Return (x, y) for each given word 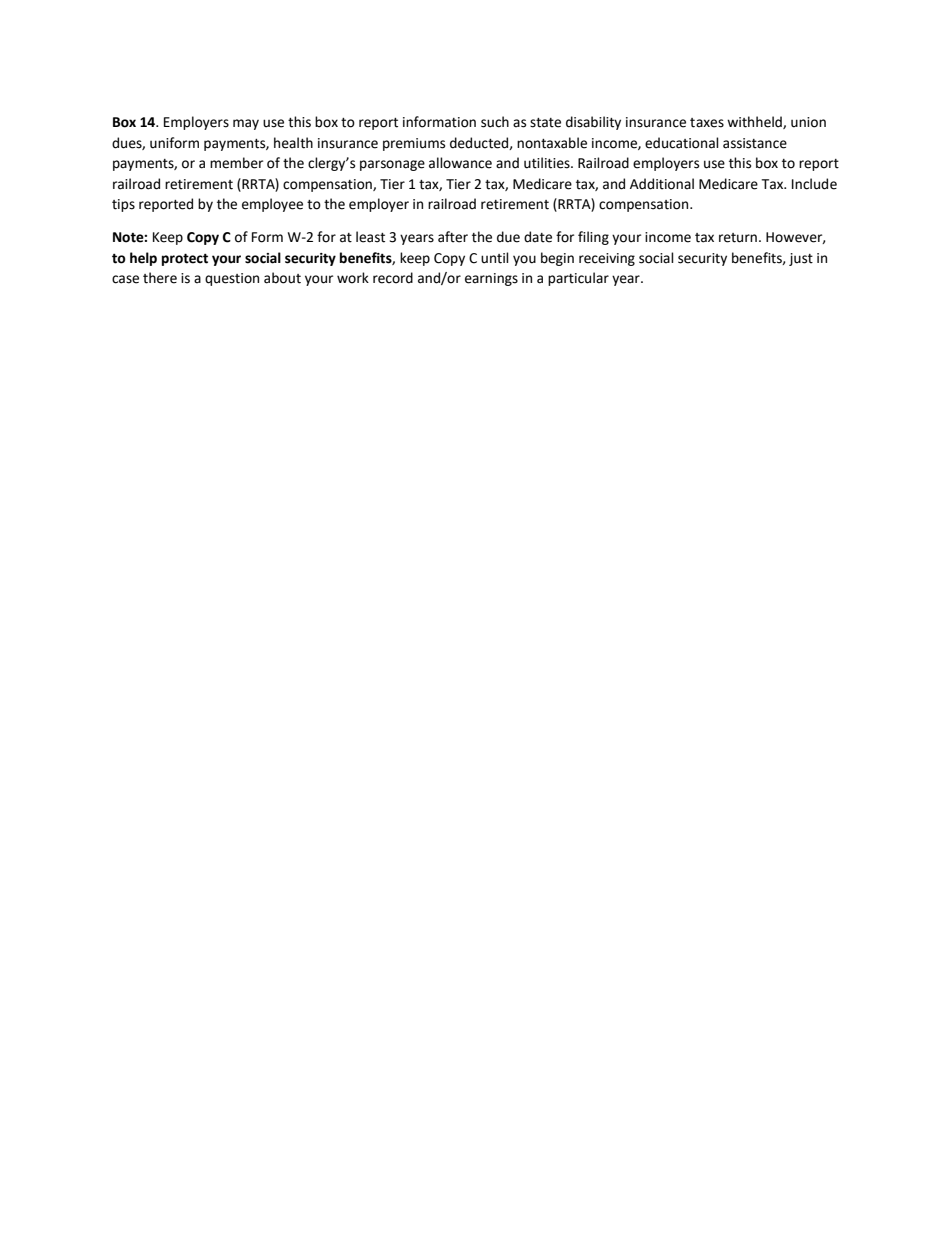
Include (814, 184)
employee (272, 205)
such (495, 122)
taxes (707, 123)
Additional (662, 184)
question (232, 279)
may (246, 124)
